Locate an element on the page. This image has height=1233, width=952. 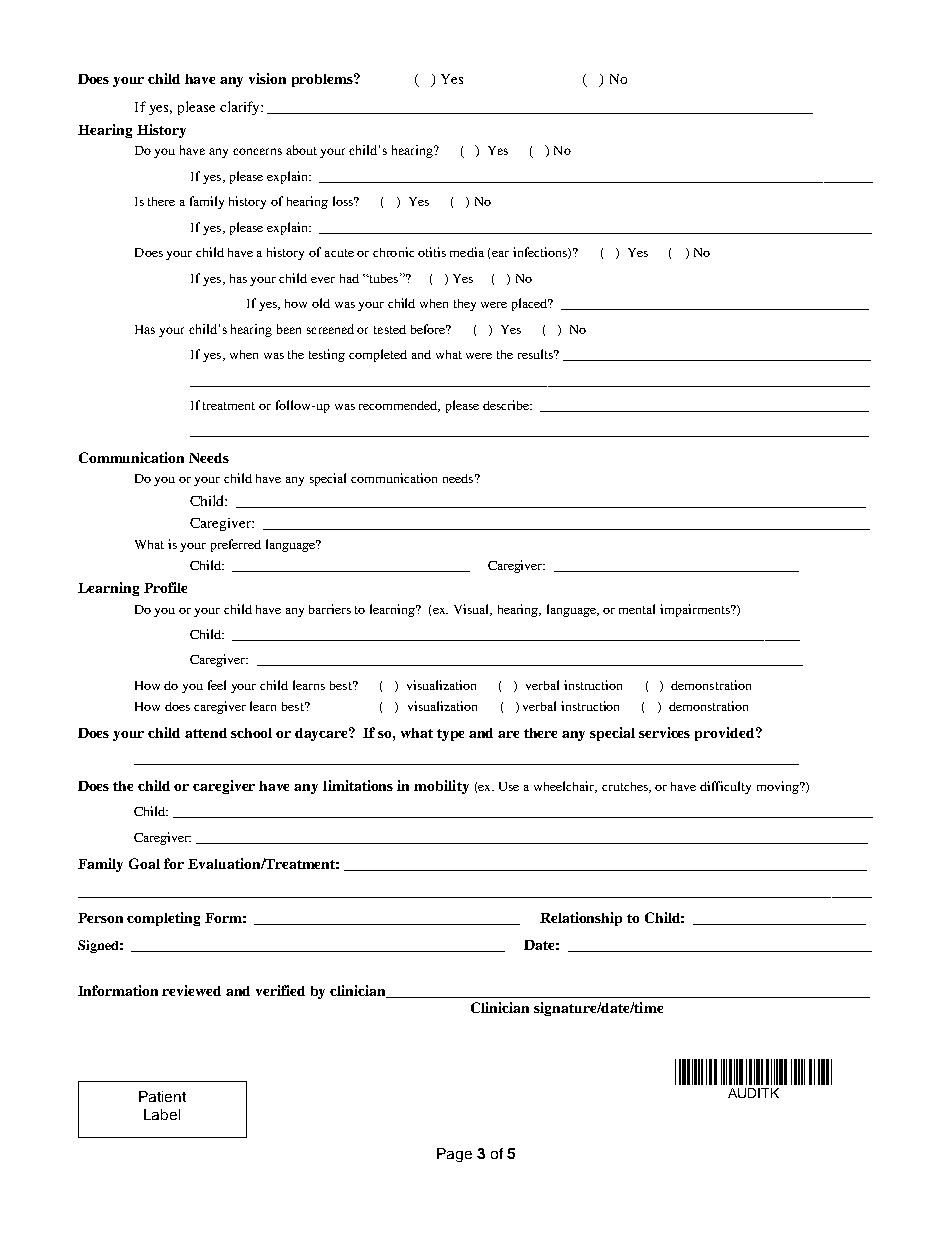
attend is located at coordinates (206, 733).
